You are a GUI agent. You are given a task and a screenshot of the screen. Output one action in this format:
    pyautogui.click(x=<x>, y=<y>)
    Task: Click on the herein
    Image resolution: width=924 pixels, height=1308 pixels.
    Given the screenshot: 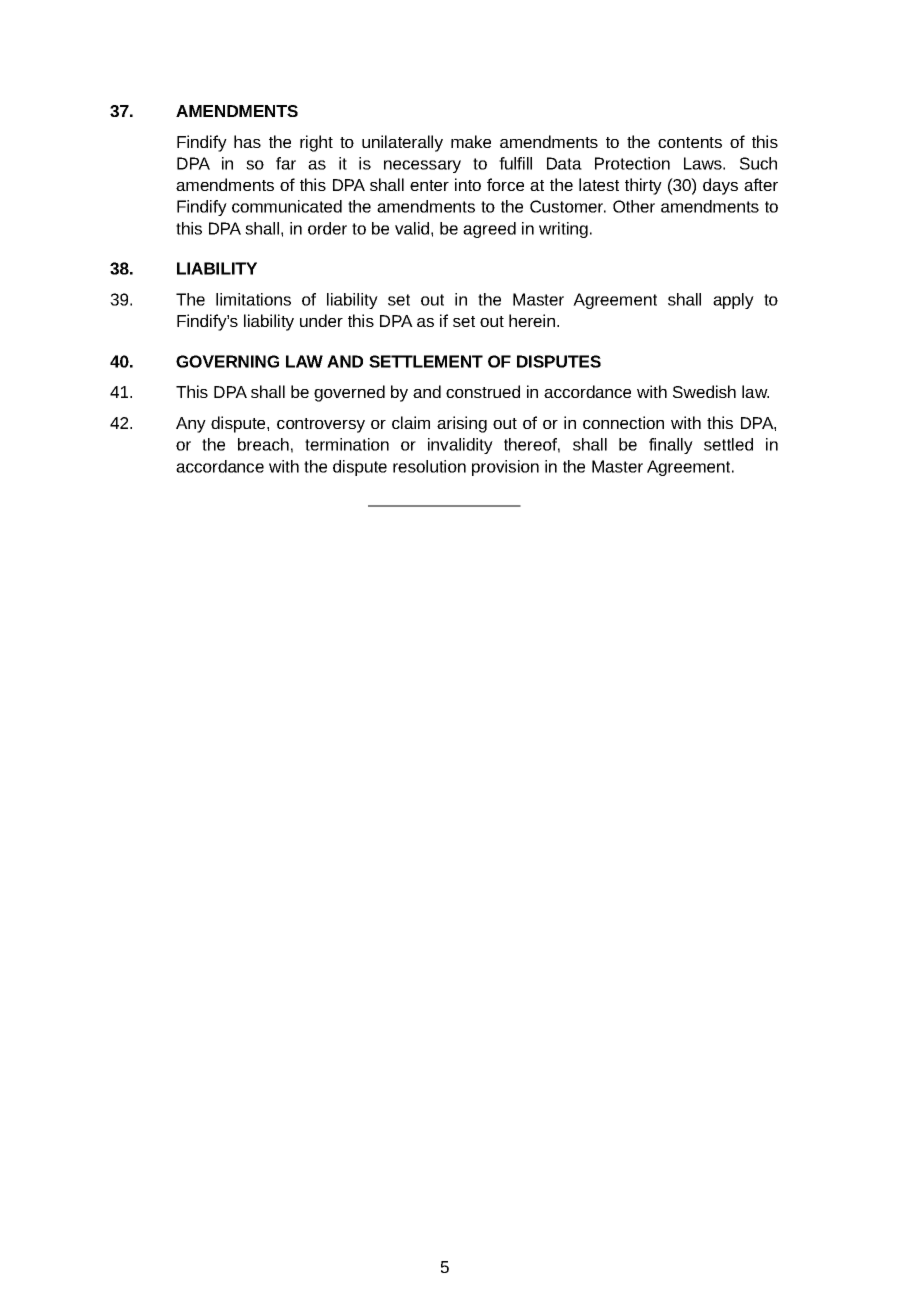 What is the action you would take?
    pyautogui.click(x=532, y=320)
